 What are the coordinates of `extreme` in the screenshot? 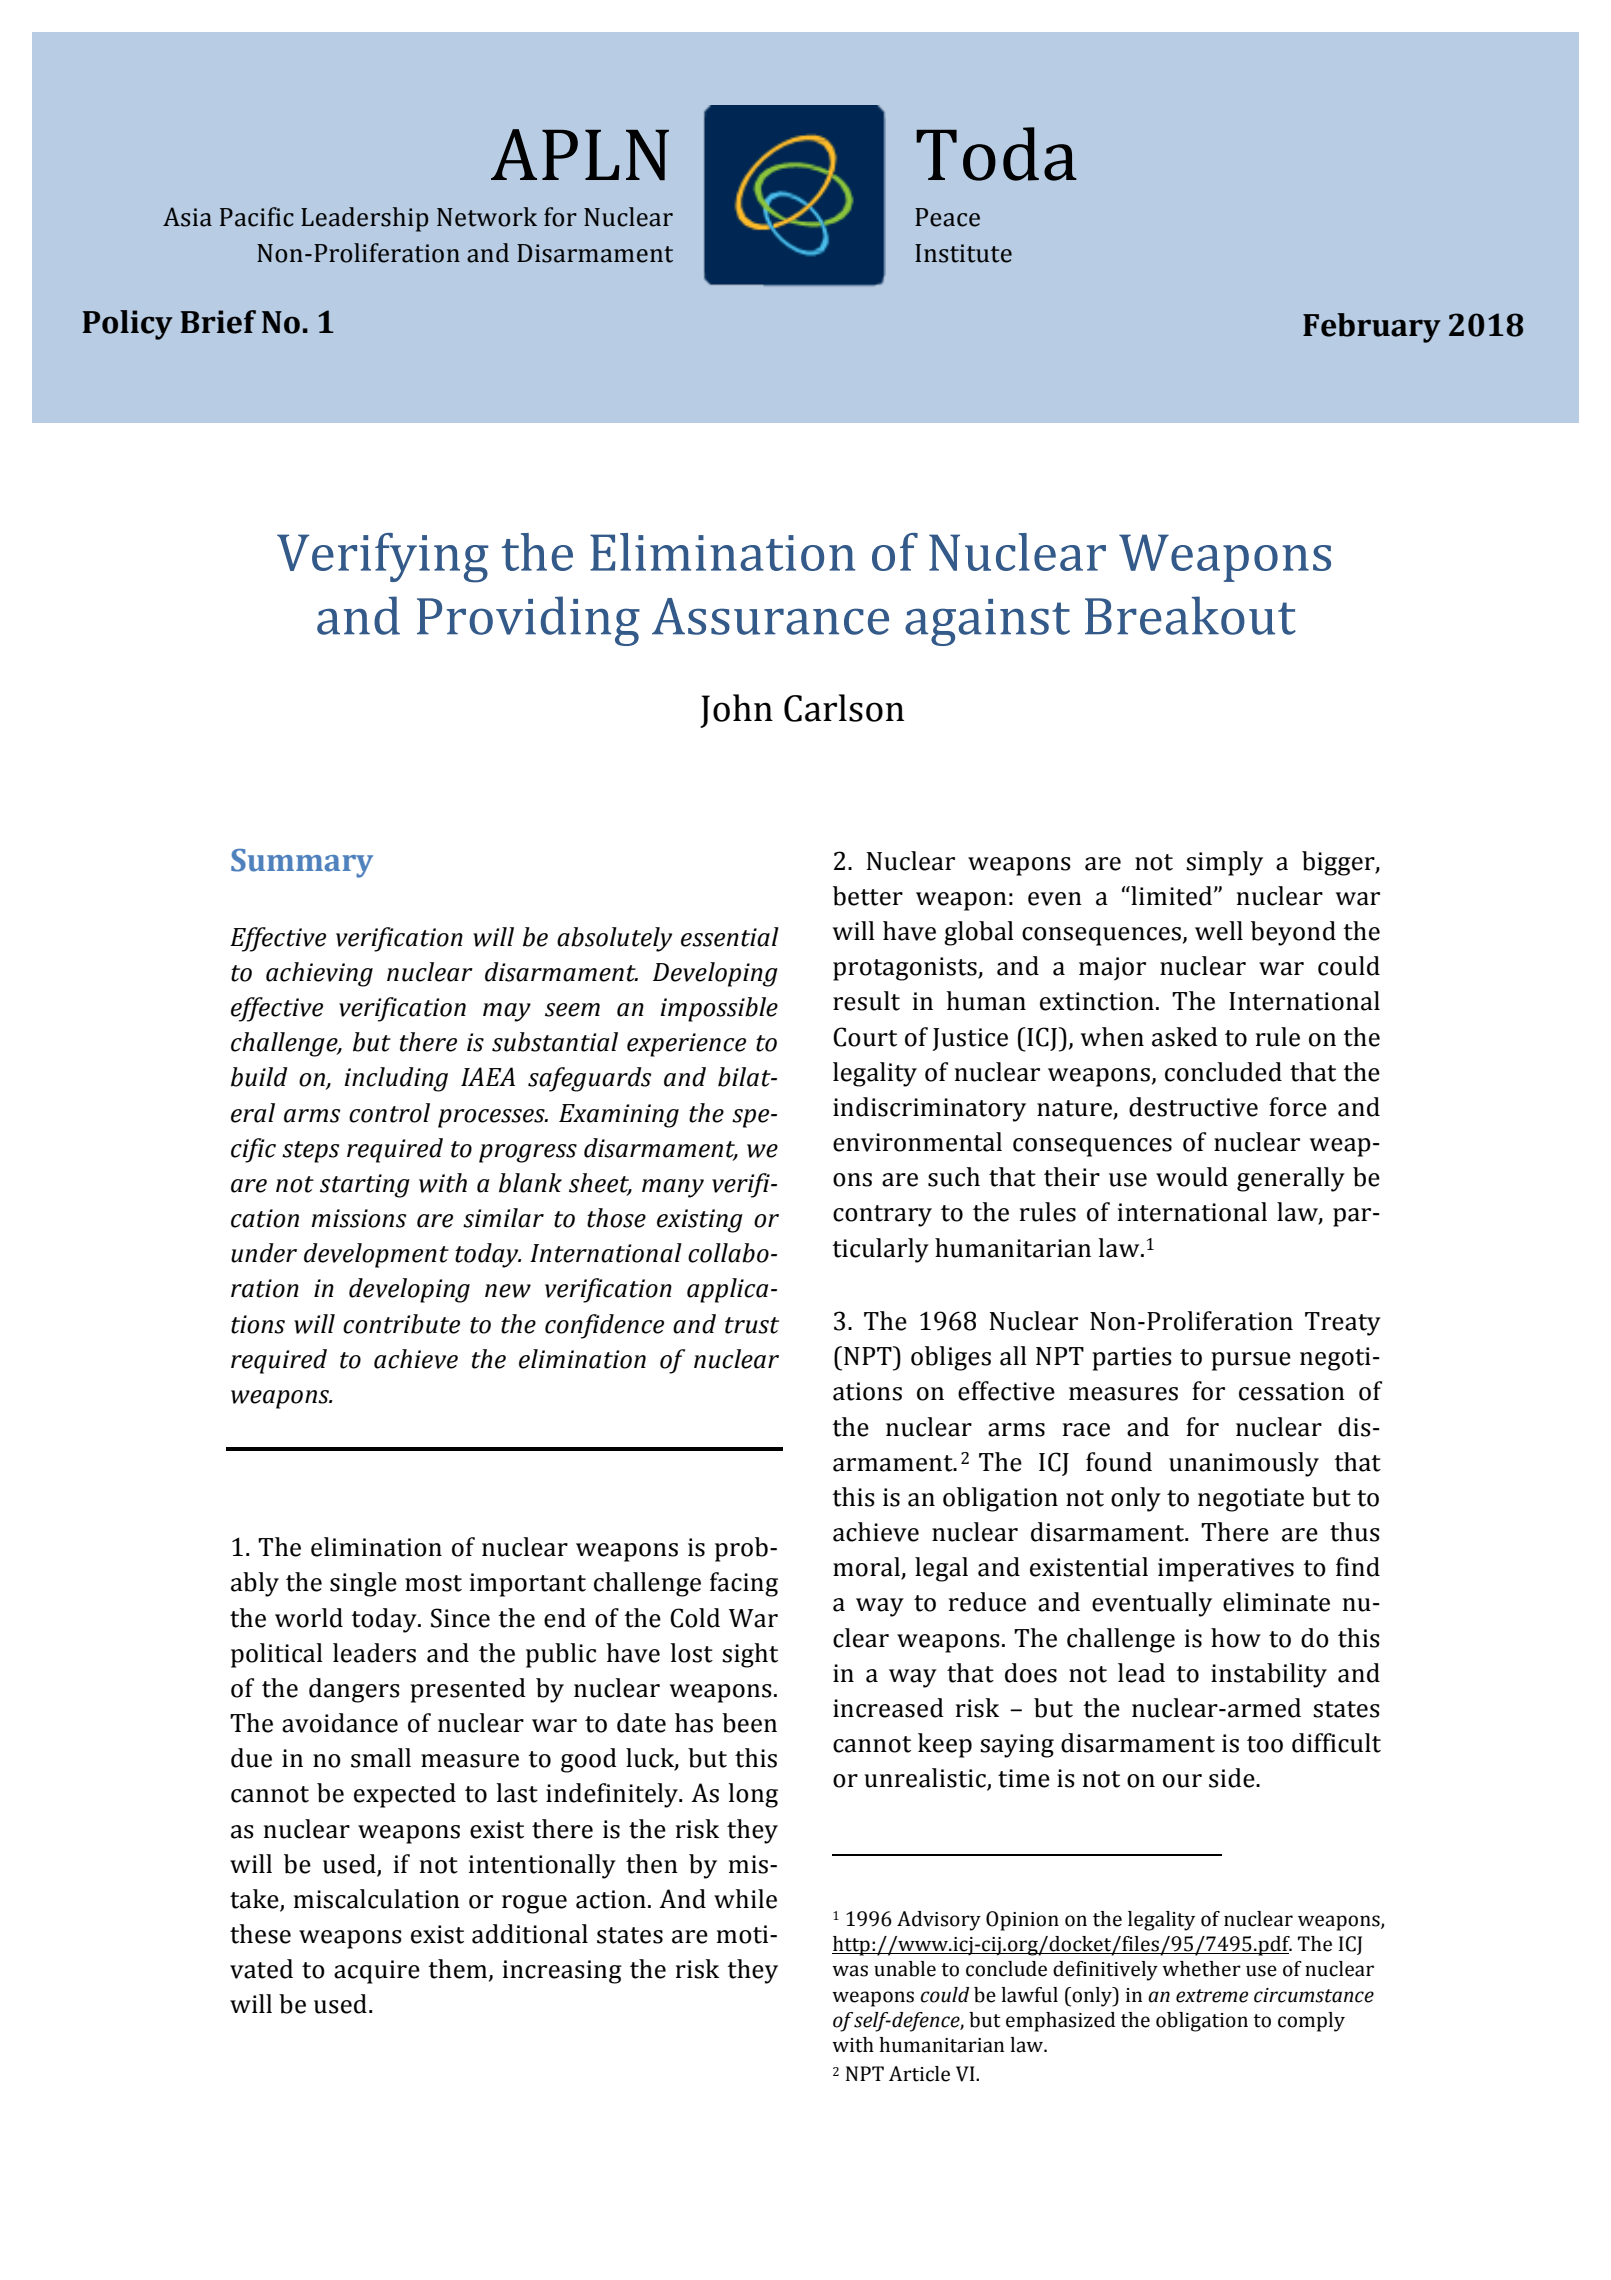 It's located at (1212, 1996).
